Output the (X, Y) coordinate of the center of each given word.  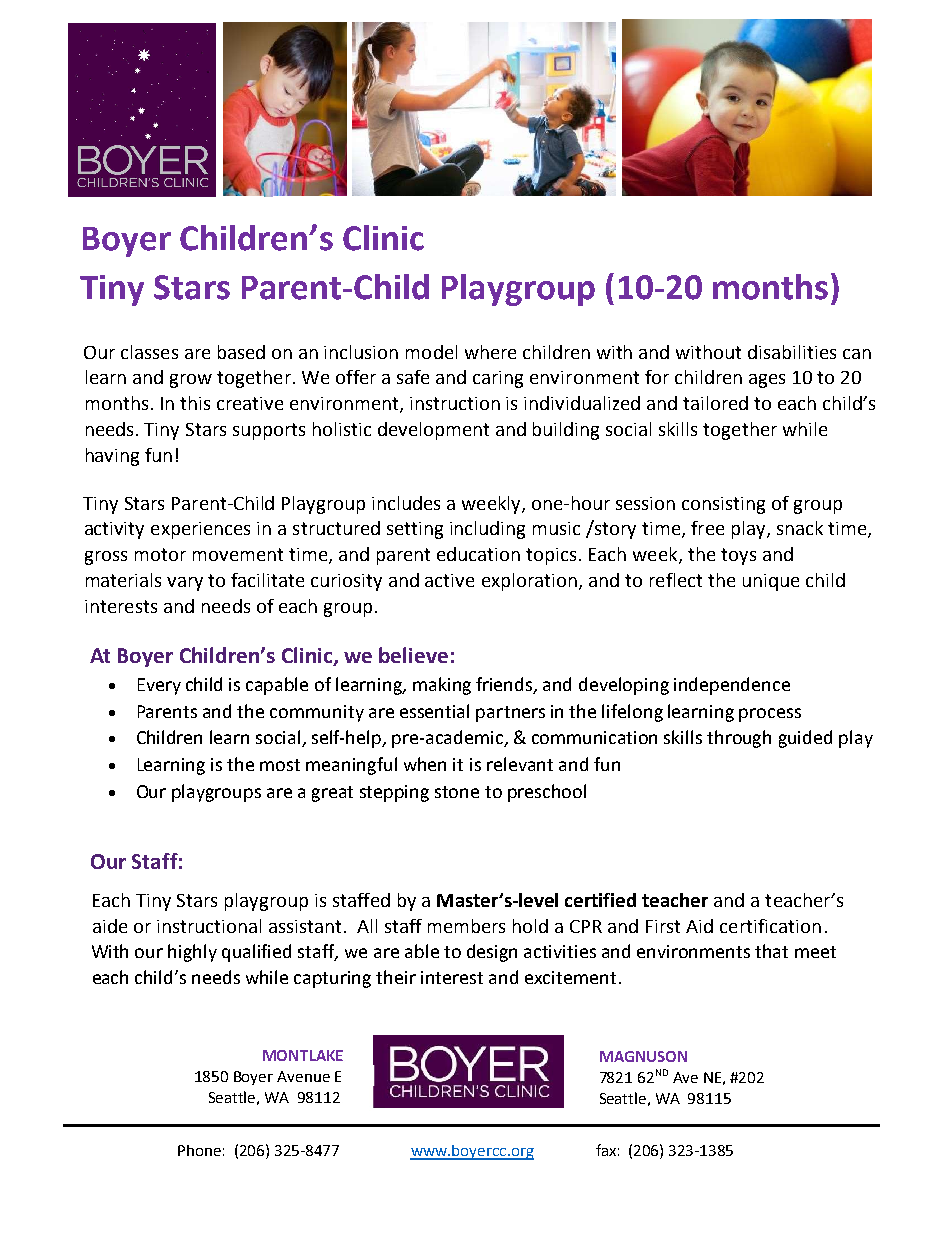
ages (767, 381)
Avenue (303, 1076)
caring (498, 379)
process (770, 715)
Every (159, 686)
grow (191, 381)
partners (510, 714)
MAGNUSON (643, 1056)
